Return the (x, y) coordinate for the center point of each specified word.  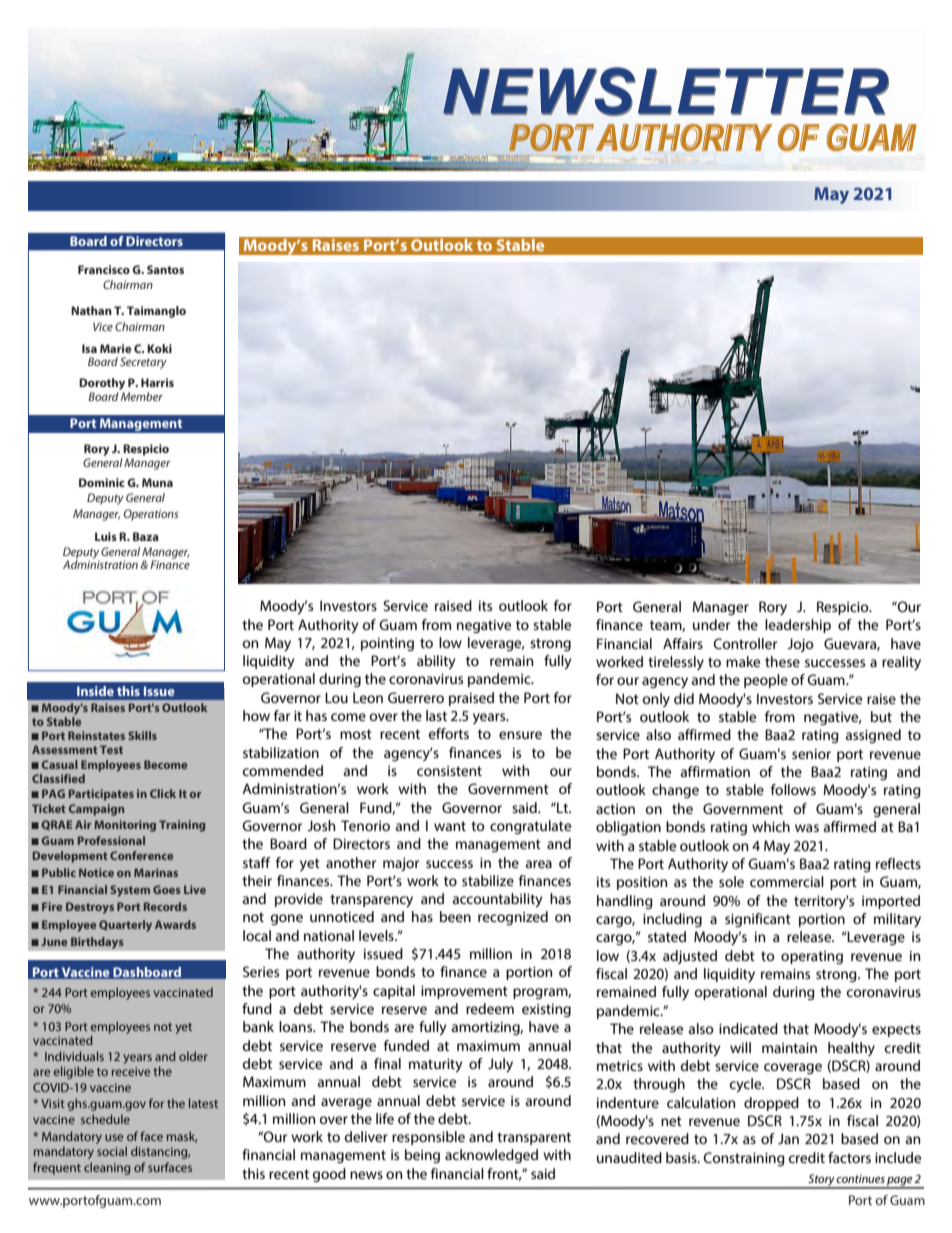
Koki (159, 348)
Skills (142, 735)
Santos (165, 269)
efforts (448, 733)
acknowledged (491, 1156)
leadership (798, 626)
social (112, 1151)
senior (811, 754)
